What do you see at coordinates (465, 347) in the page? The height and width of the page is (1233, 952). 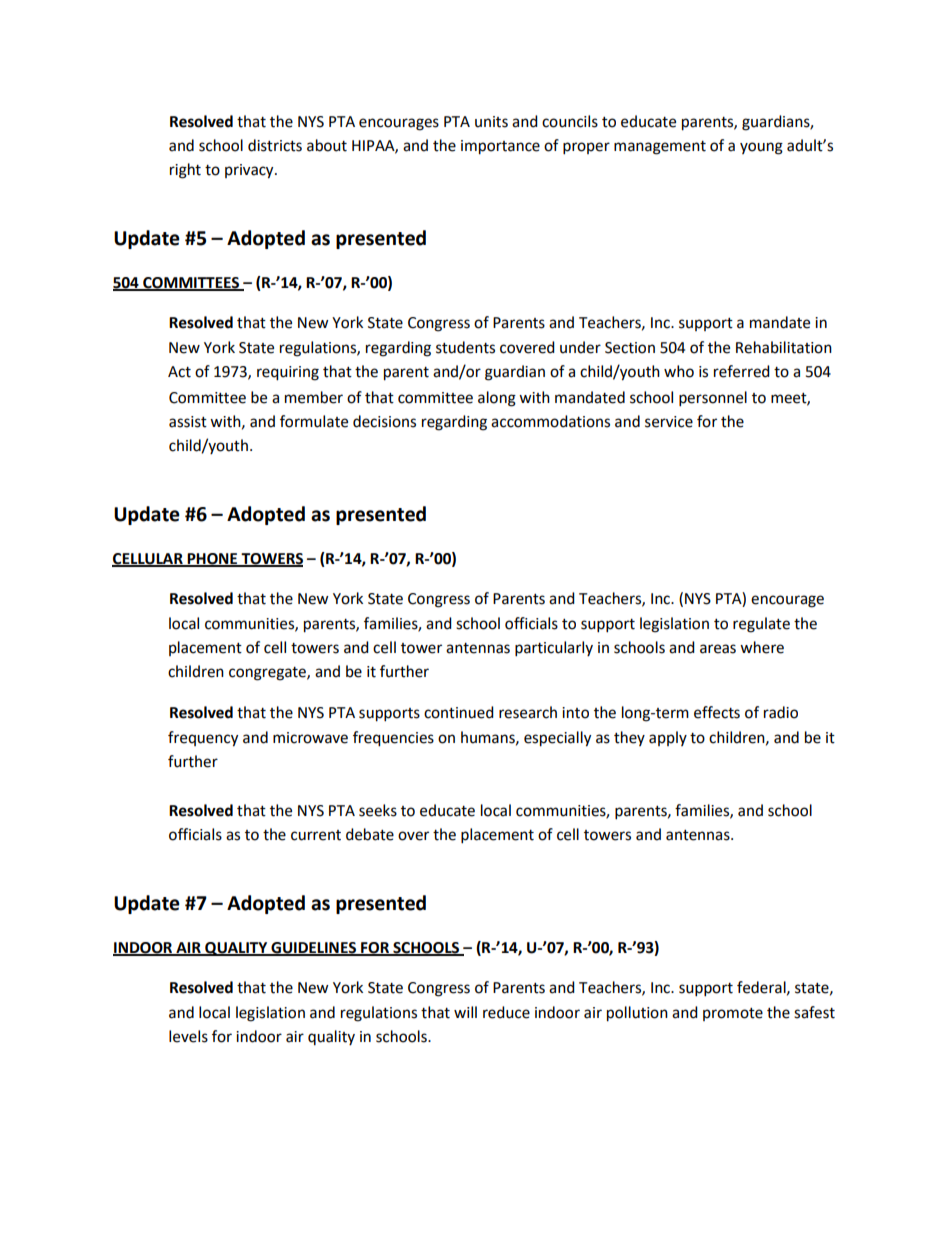 I see `students` at bounding box center [465, 347].
